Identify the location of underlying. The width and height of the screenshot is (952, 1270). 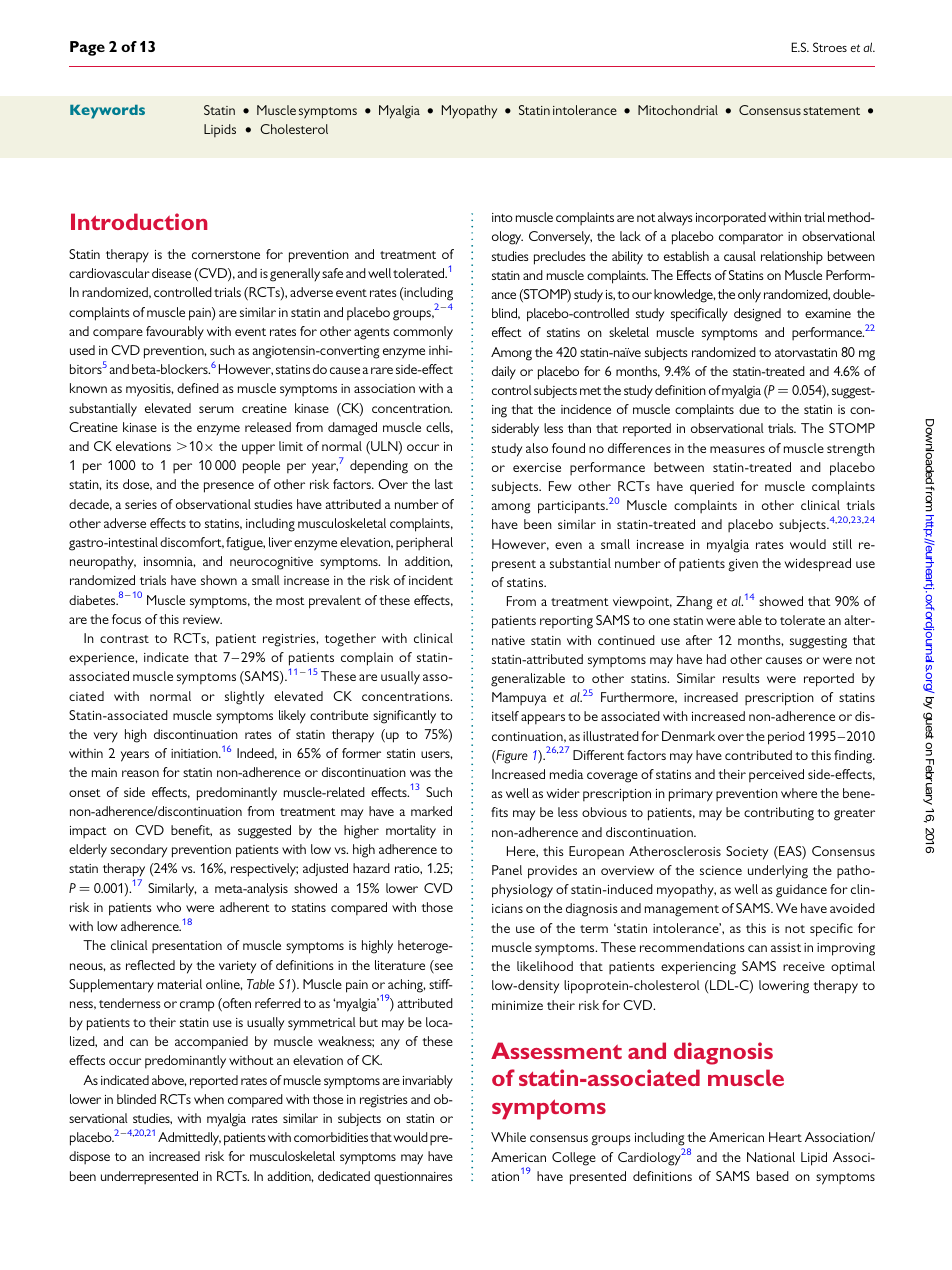
(778, 872).
